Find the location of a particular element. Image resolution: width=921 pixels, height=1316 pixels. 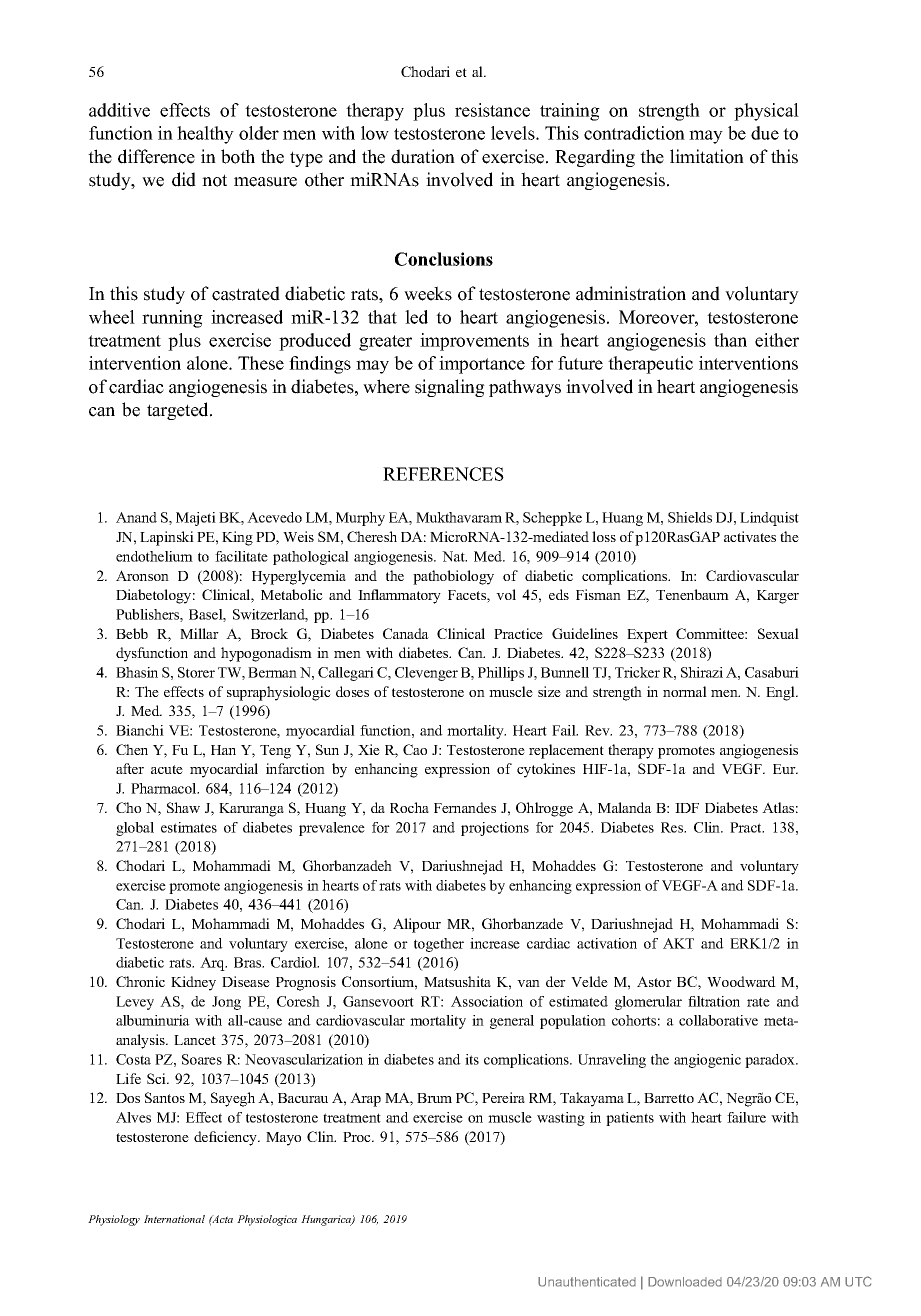

Phillips is located at coordinates (501, 674).
